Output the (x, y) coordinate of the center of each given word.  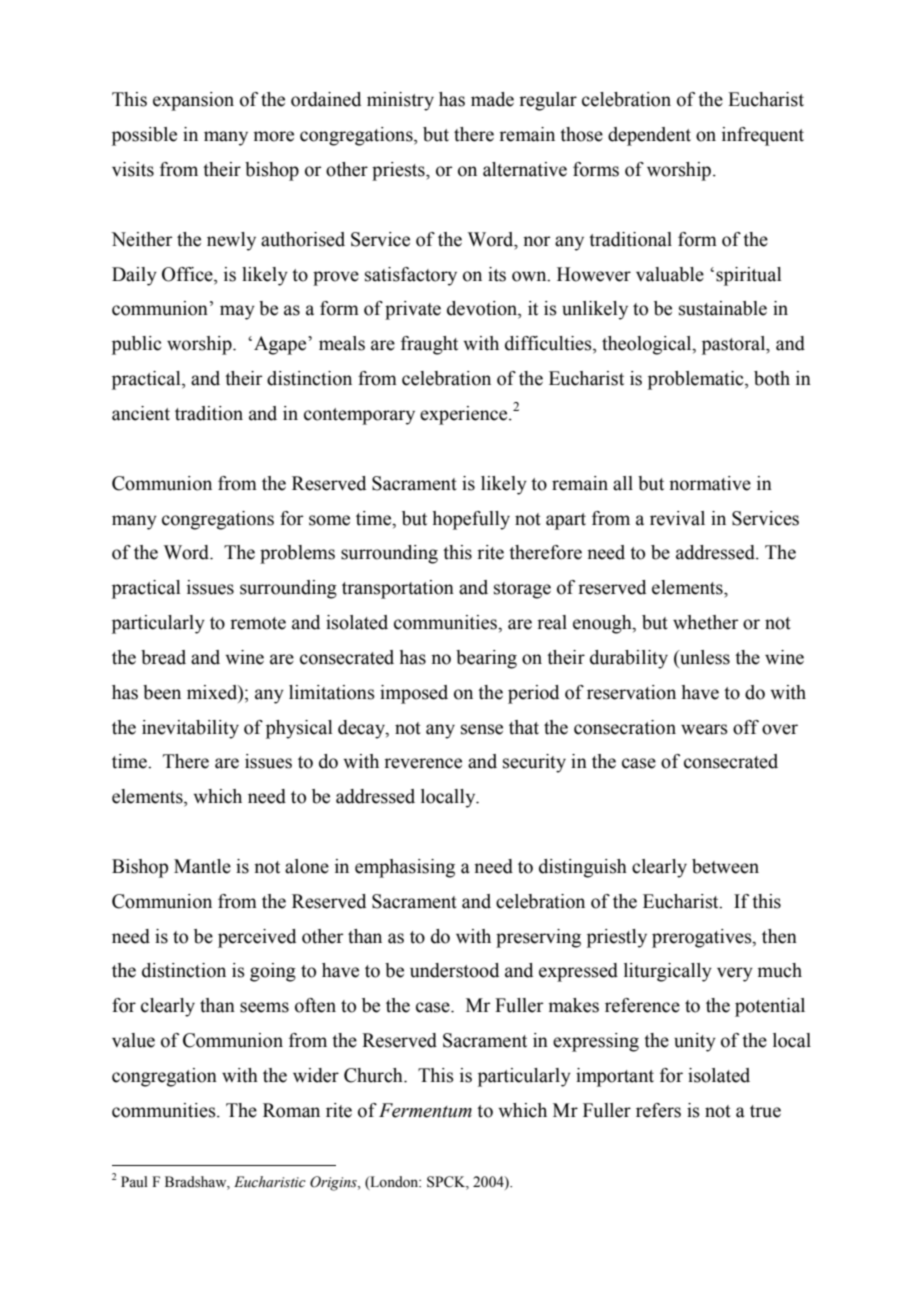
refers (658, 1110)
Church (374, 1075)
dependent (649, 136)
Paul (134, 1181)
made (492, 99)
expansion (193, 101)
